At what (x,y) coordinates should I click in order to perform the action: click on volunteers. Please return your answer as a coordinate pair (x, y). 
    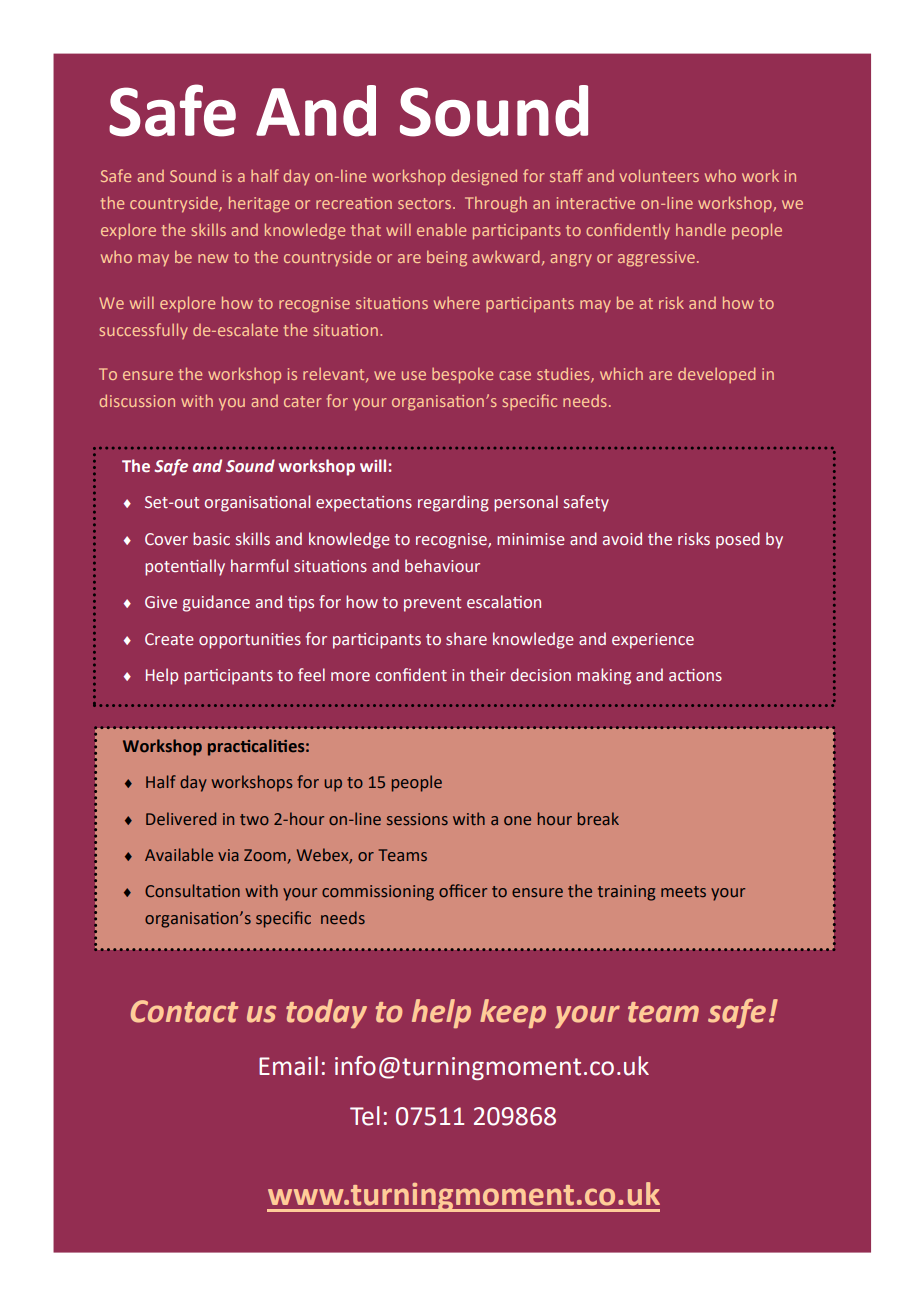
    Looking at the image, I should click on (659, 175).
